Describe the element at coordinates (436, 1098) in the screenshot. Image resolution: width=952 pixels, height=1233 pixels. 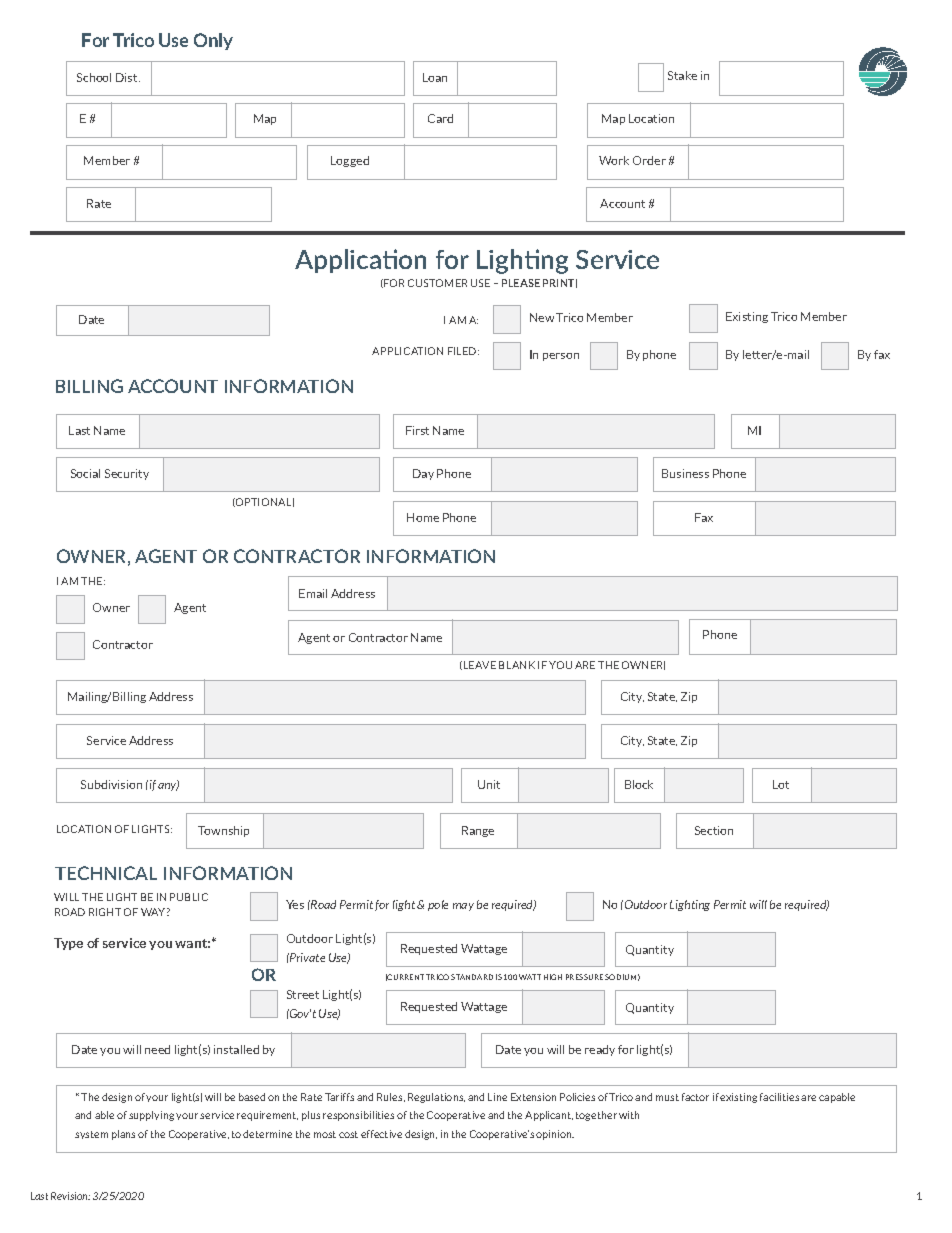
I see `Regulations` at that location.
